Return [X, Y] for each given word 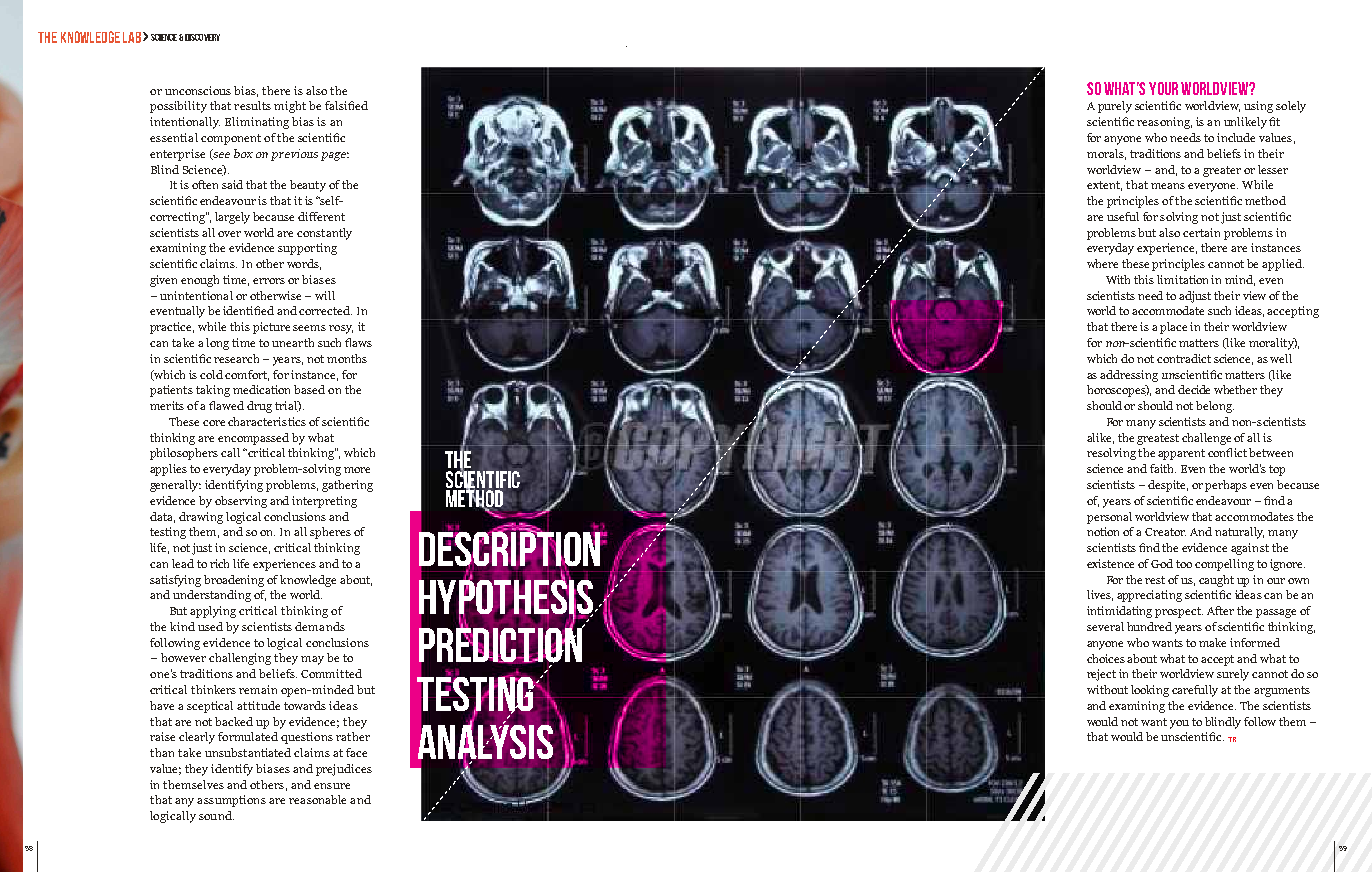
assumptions [231, 801]
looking [1150, 691]
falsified [346, 105]
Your [1163, 88]
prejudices [344, 770]
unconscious [198, 90]
